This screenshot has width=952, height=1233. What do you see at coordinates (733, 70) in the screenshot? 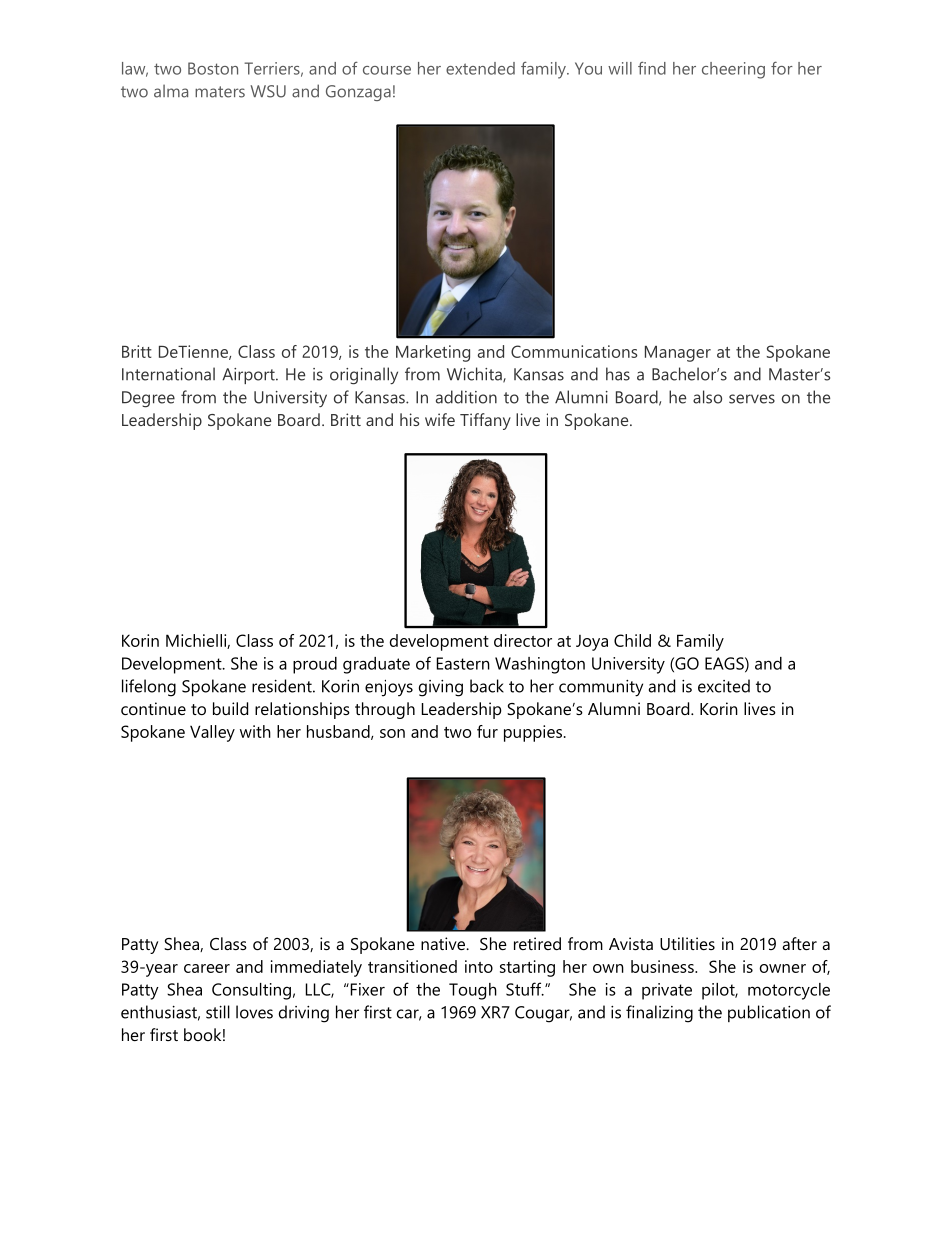
I see `cheering` at bounding box center [733, 70].
